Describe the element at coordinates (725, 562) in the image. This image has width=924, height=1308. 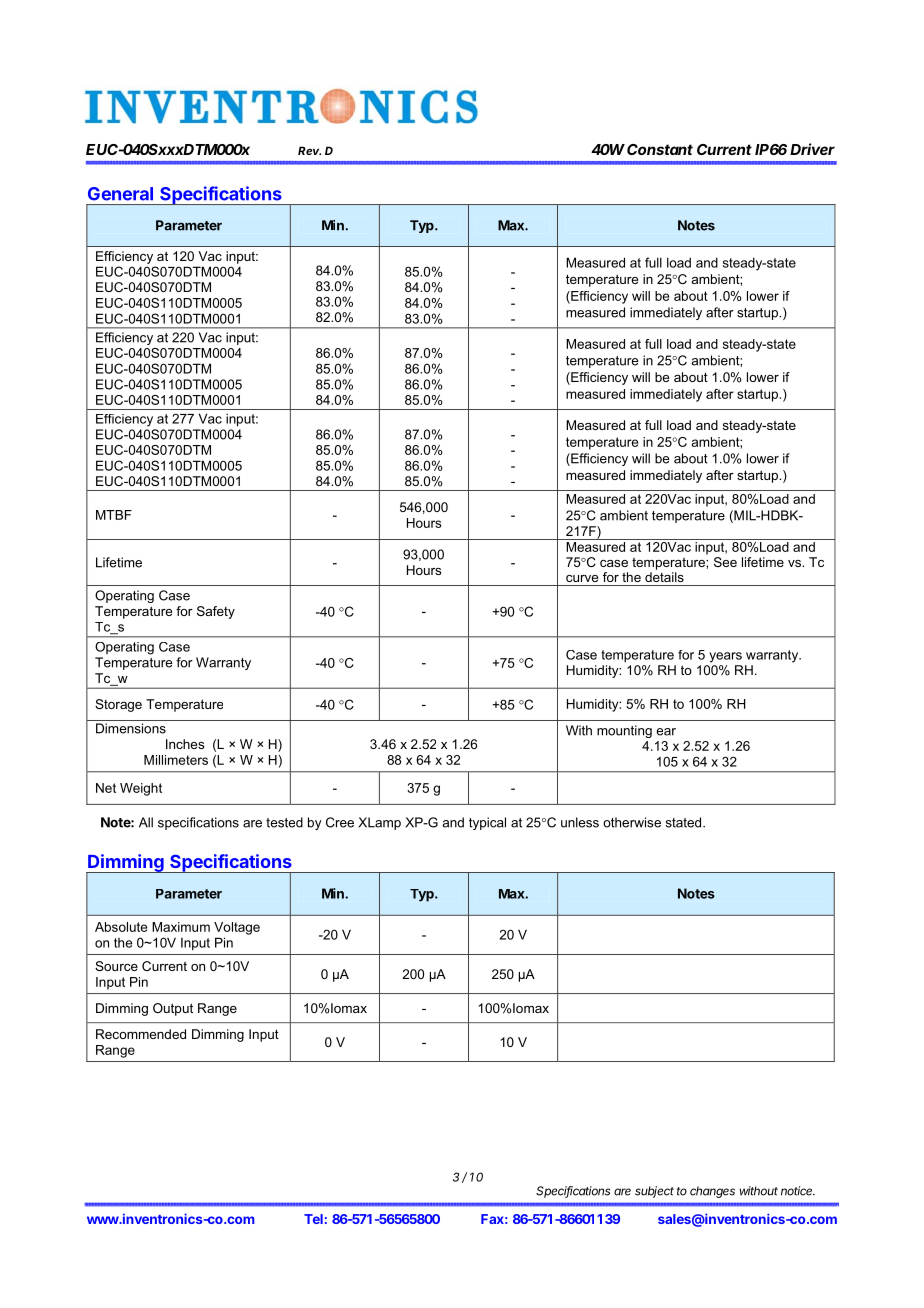
I see `See` at that location.
